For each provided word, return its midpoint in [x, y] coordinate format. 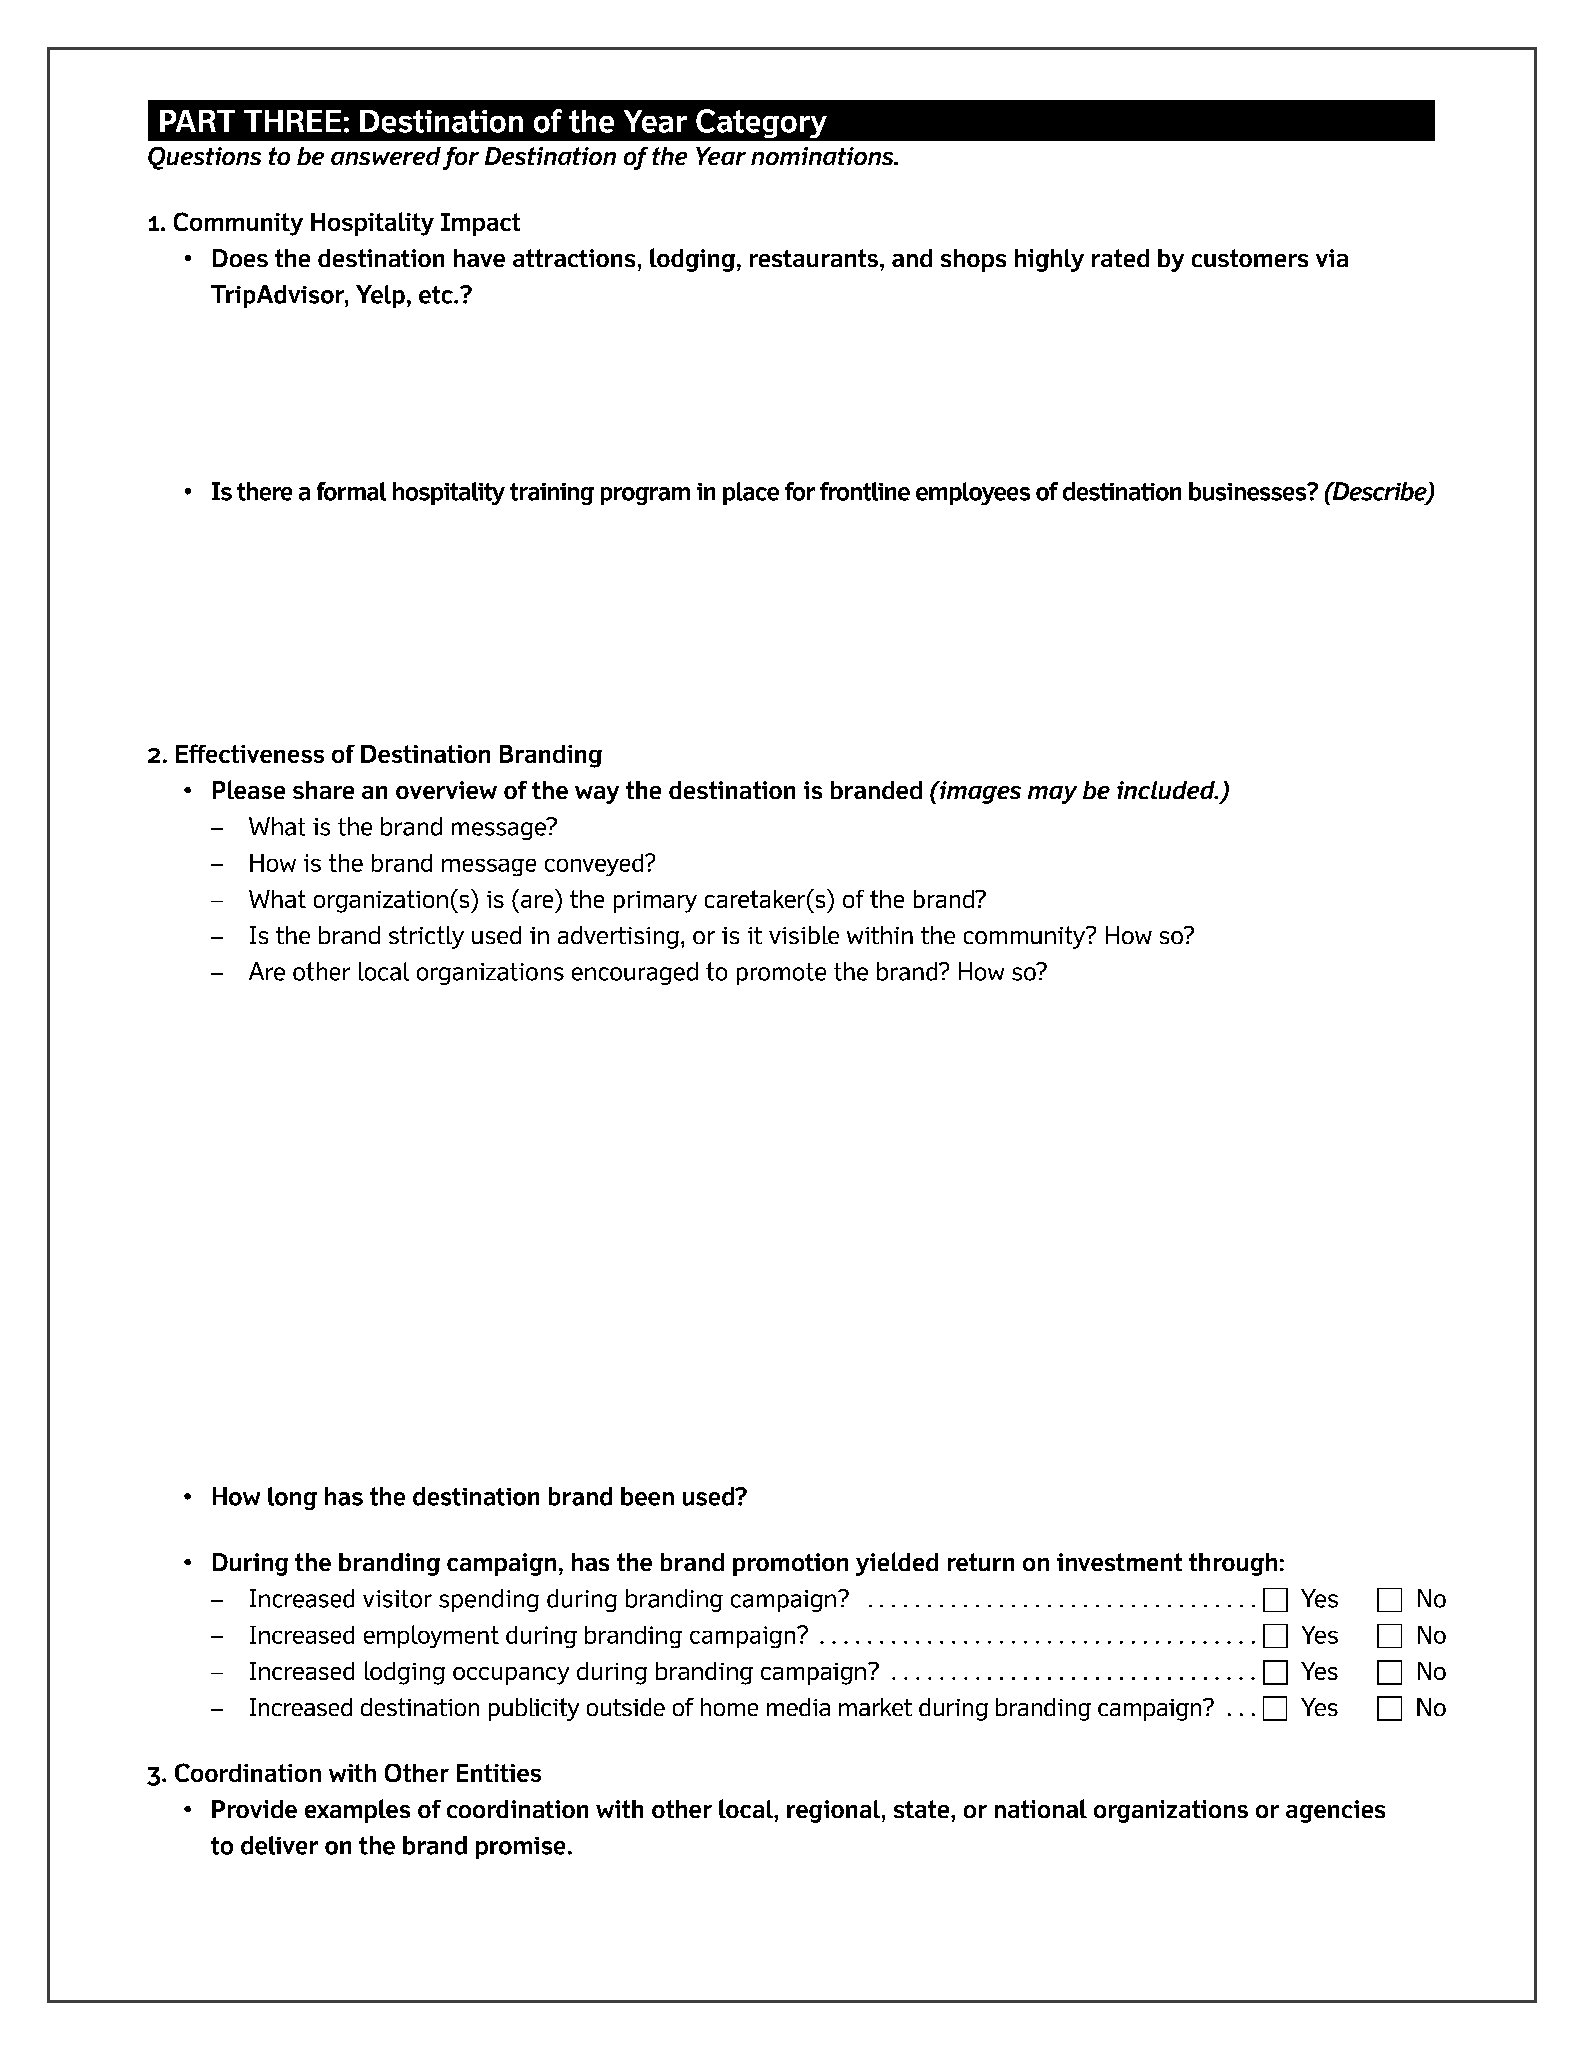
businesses [1249, 491]
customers [1250, 258]
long [292, 1498]
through [1233, 1564]
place [751, 493]
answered [386, 156]
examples [357, 1811]
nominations [823, 156]
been [647, 1496]
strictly [426, 937]
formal [351, 491]
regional [835, 1811]
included [1167, 790]
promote [781, 974]
